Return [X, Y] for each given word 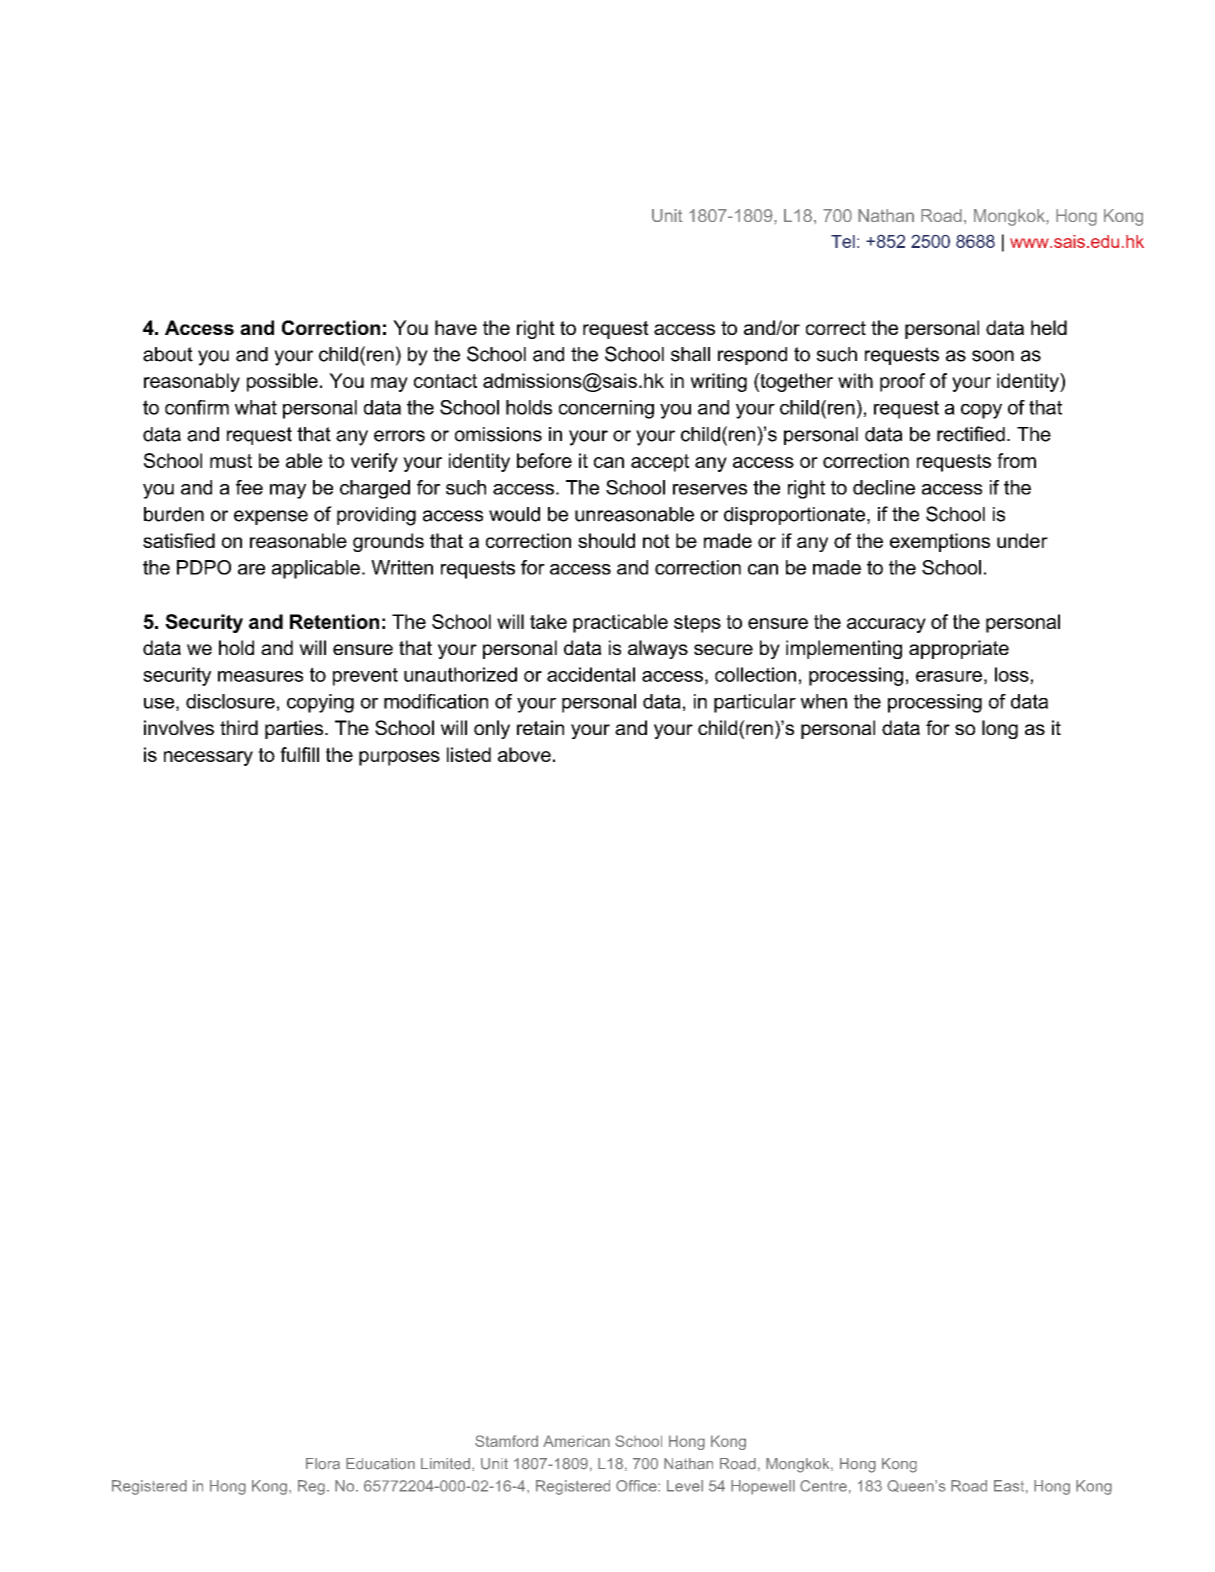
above [524, 754]
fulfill [299, 754]
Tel [843, 241]
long [1000, 729]
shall [690, 354]
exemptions [940, 542]
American [576, 1441]
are [251, 569]
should [606, 540]
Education [380, 1464]
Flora [323, 1464]
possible [282, 382]
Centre [823, 1486]
